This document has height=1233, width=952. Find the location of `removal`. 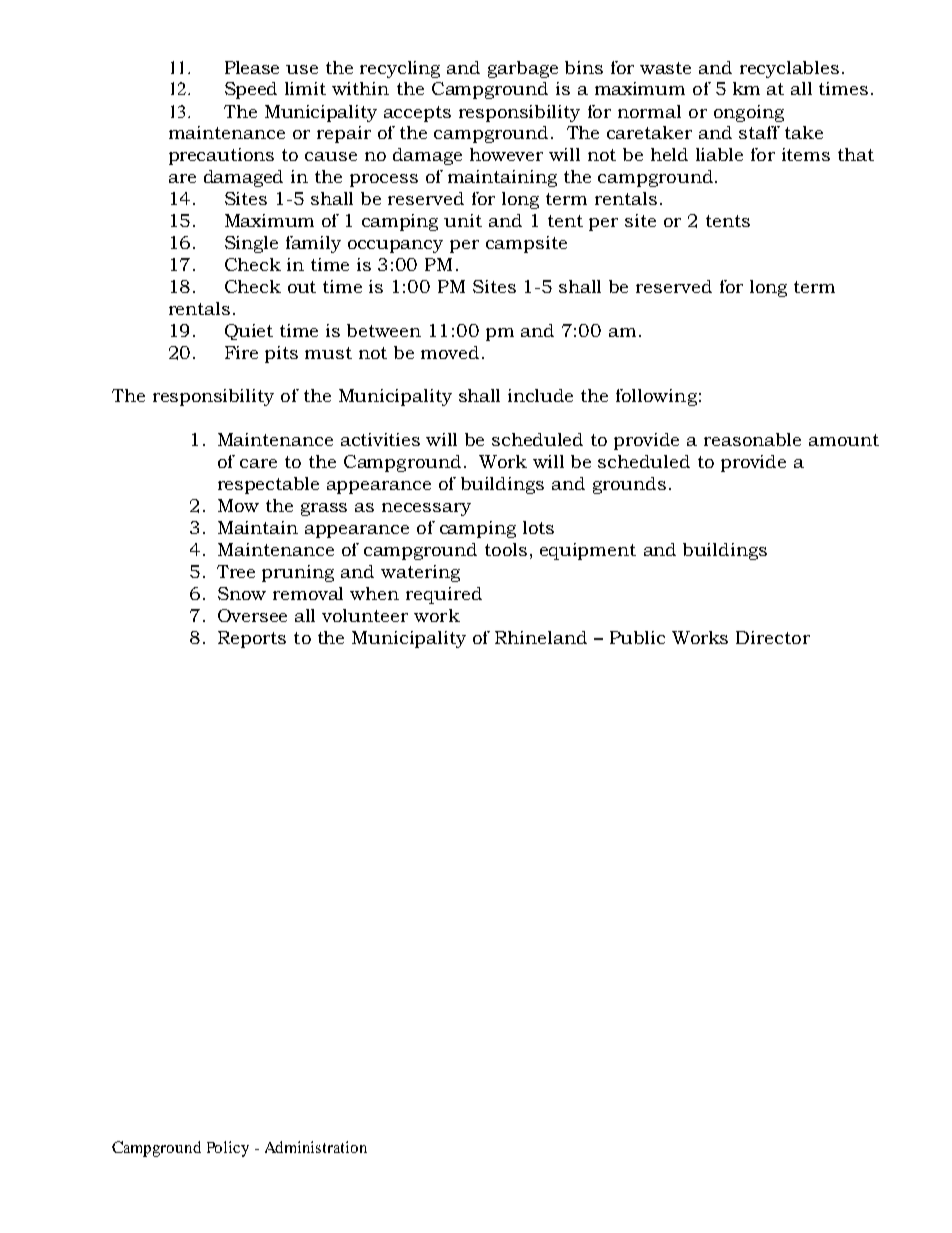

removal is located at coordinates (308, 593).
